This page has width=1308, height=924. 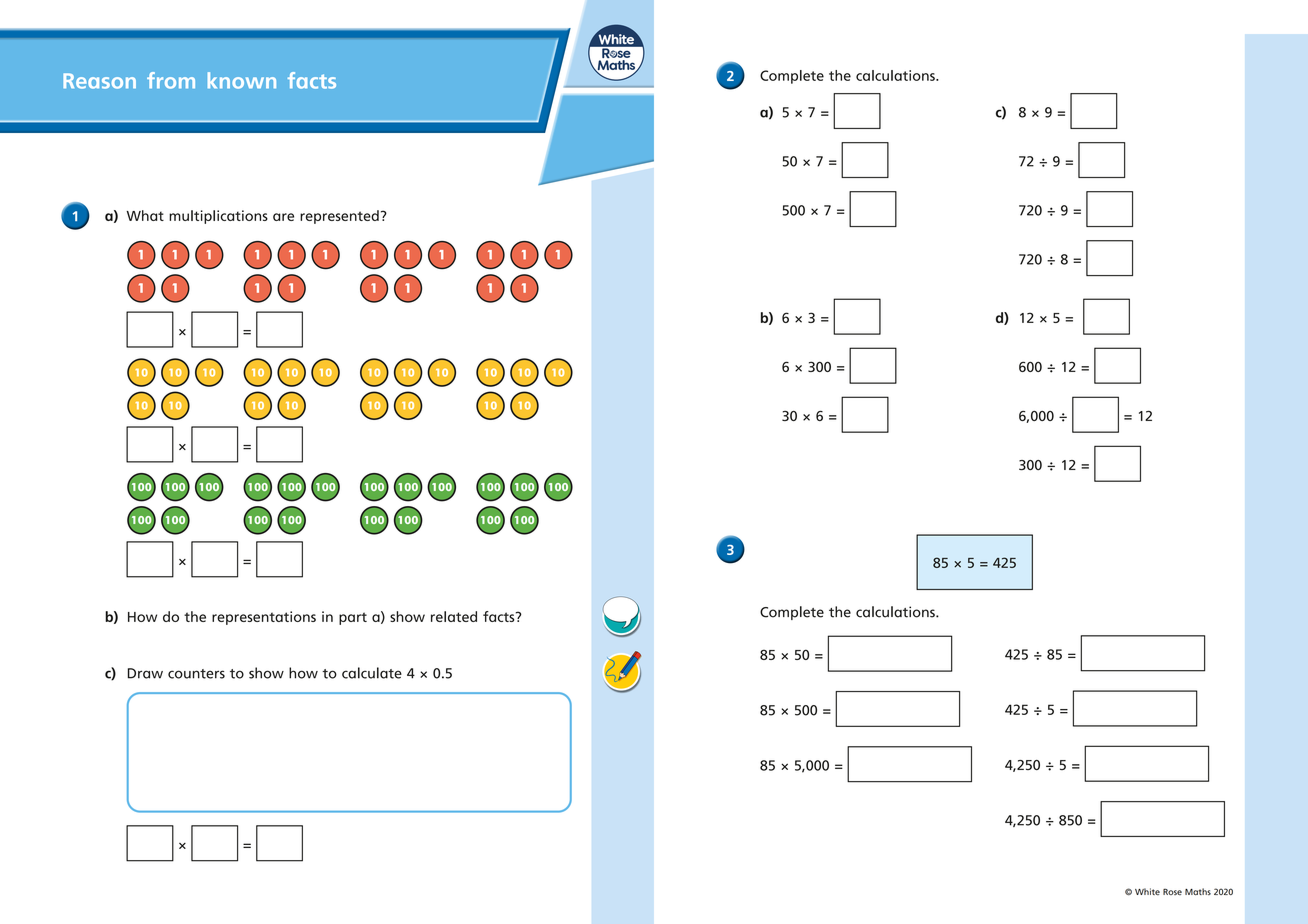 I want to click on related, so click(x=454, y=616).
